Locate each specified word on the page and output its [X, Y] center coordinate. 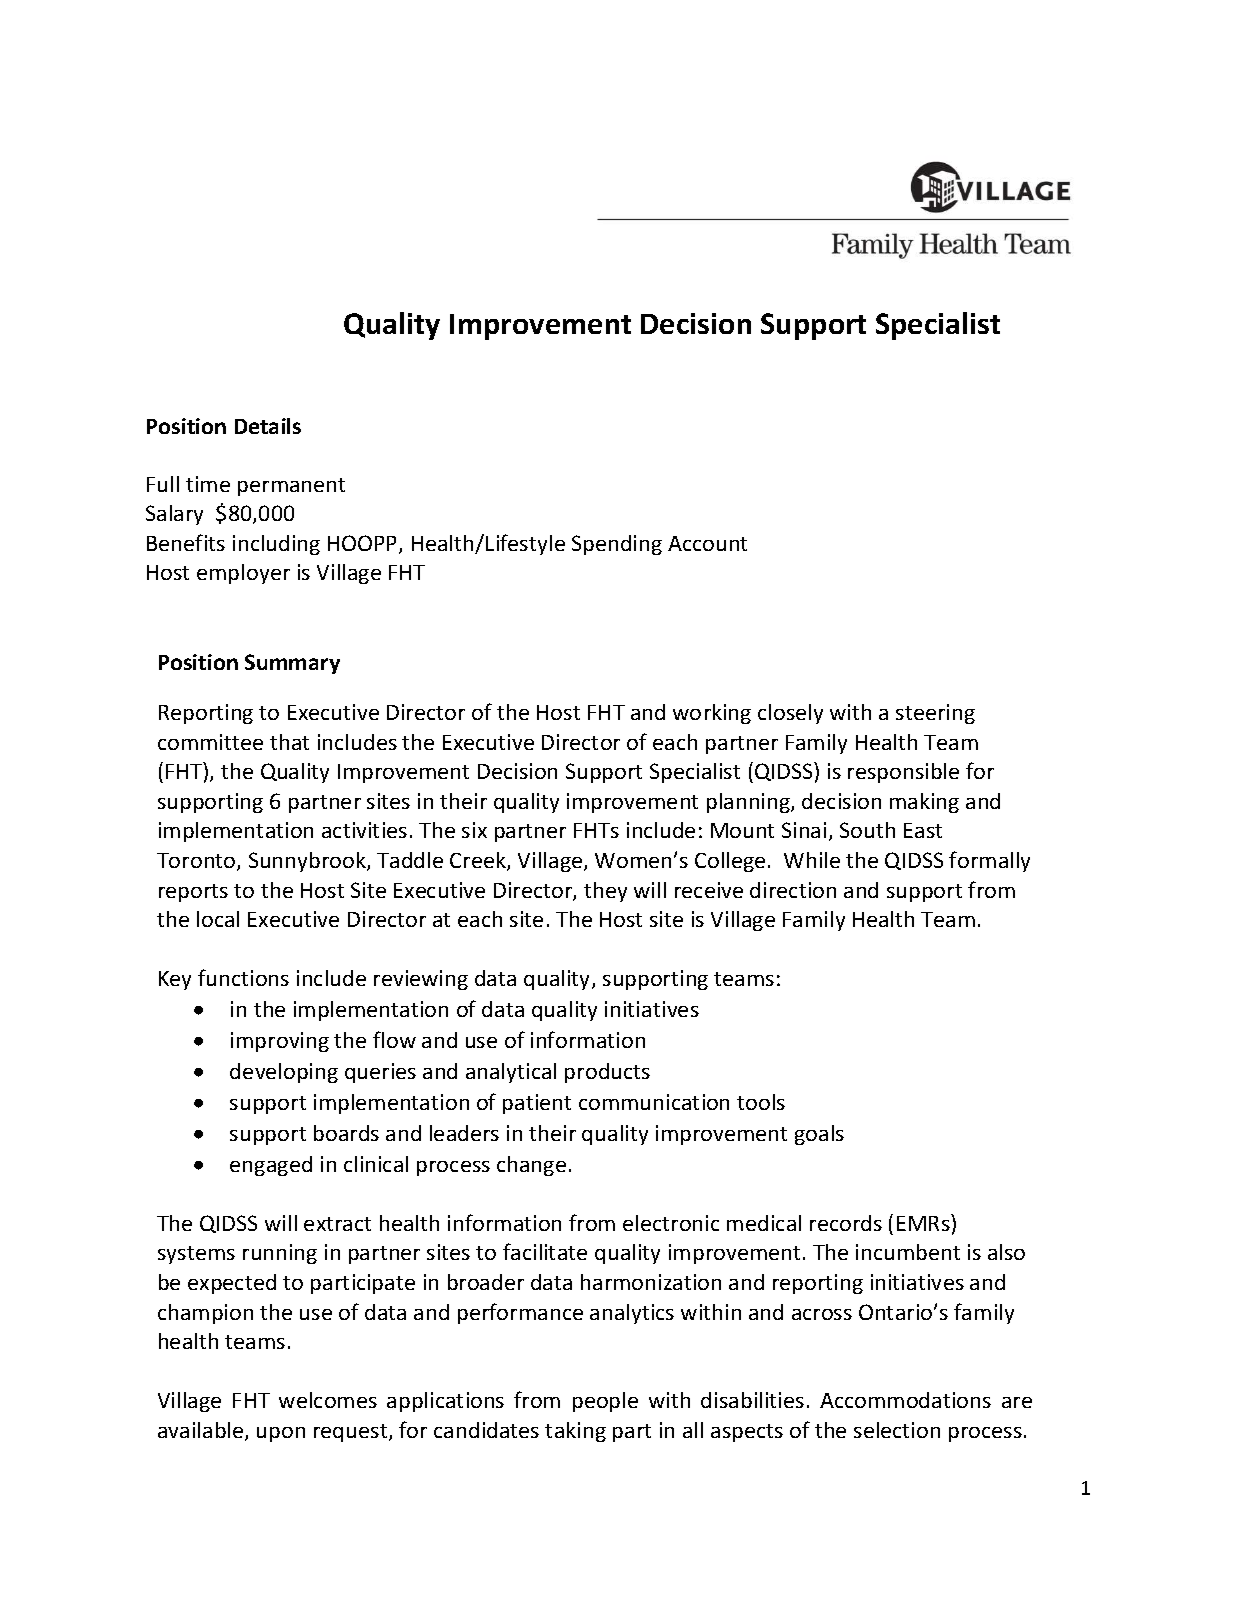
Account [707, 543]
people [605, 1402]
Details [268, 426]
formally [989, 861]
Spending [617, 545]
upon [281, 1434]
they [605, 892]
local [218, 919]
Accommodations [905, 1400]
